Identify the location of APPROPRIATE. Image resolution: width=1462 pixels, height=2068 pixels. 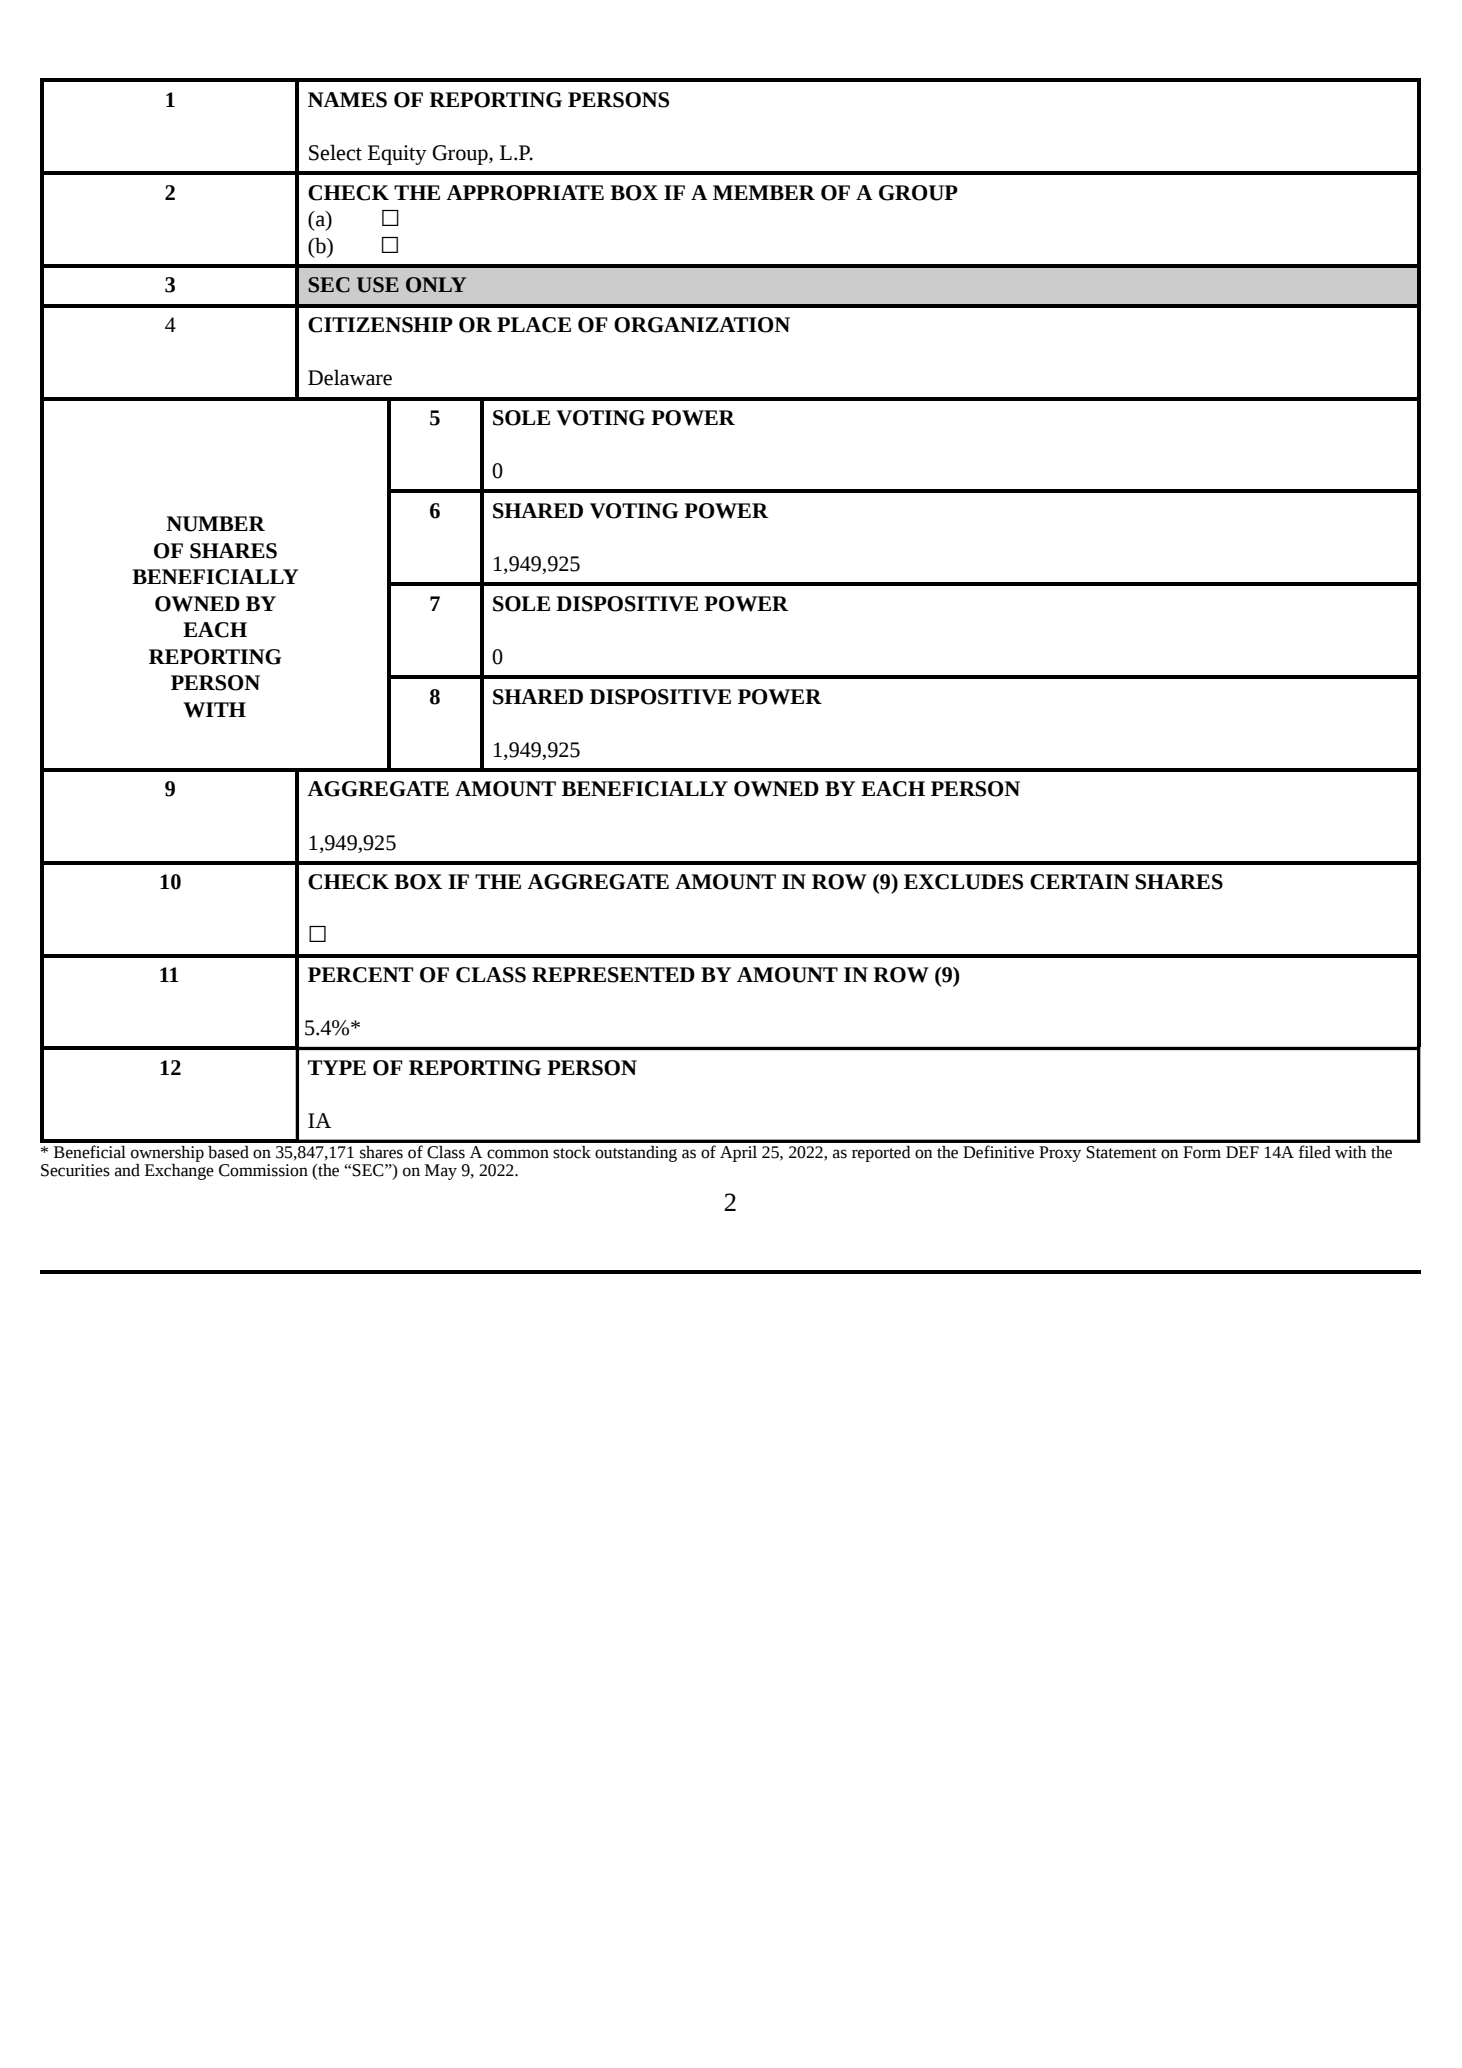
(525, 193).
